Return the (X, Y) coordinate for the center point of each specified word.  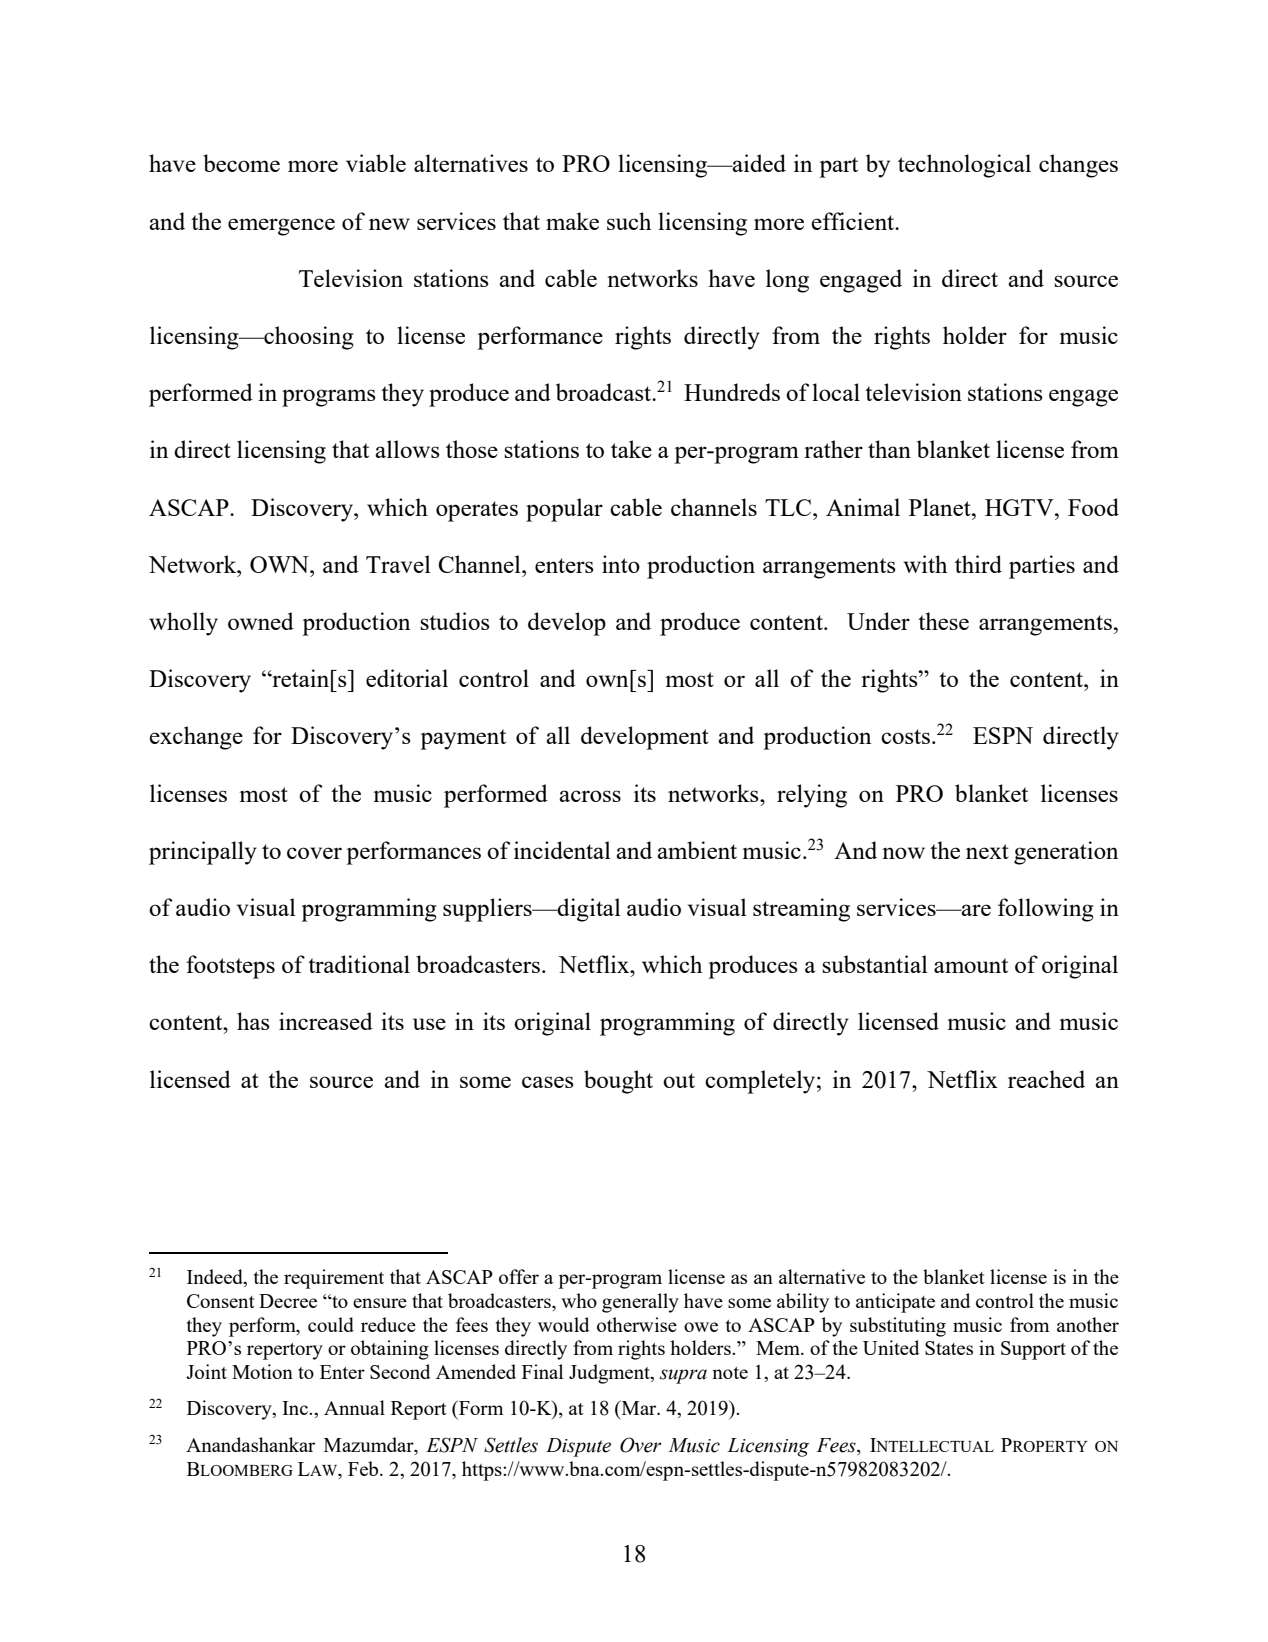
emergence (281, 227)
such (629, 221)
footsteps (230, 967)
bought (618, 1082)
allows (407, 449)
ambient (697, 850)
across (590, 796)
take (631, 449)
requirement (334, 1279)
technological (964, 166)
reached (1046, 1079)
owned (261, 621)
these (943, 621)
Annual (354, 1407)
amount (971, 965)
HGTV (1020, 507)
